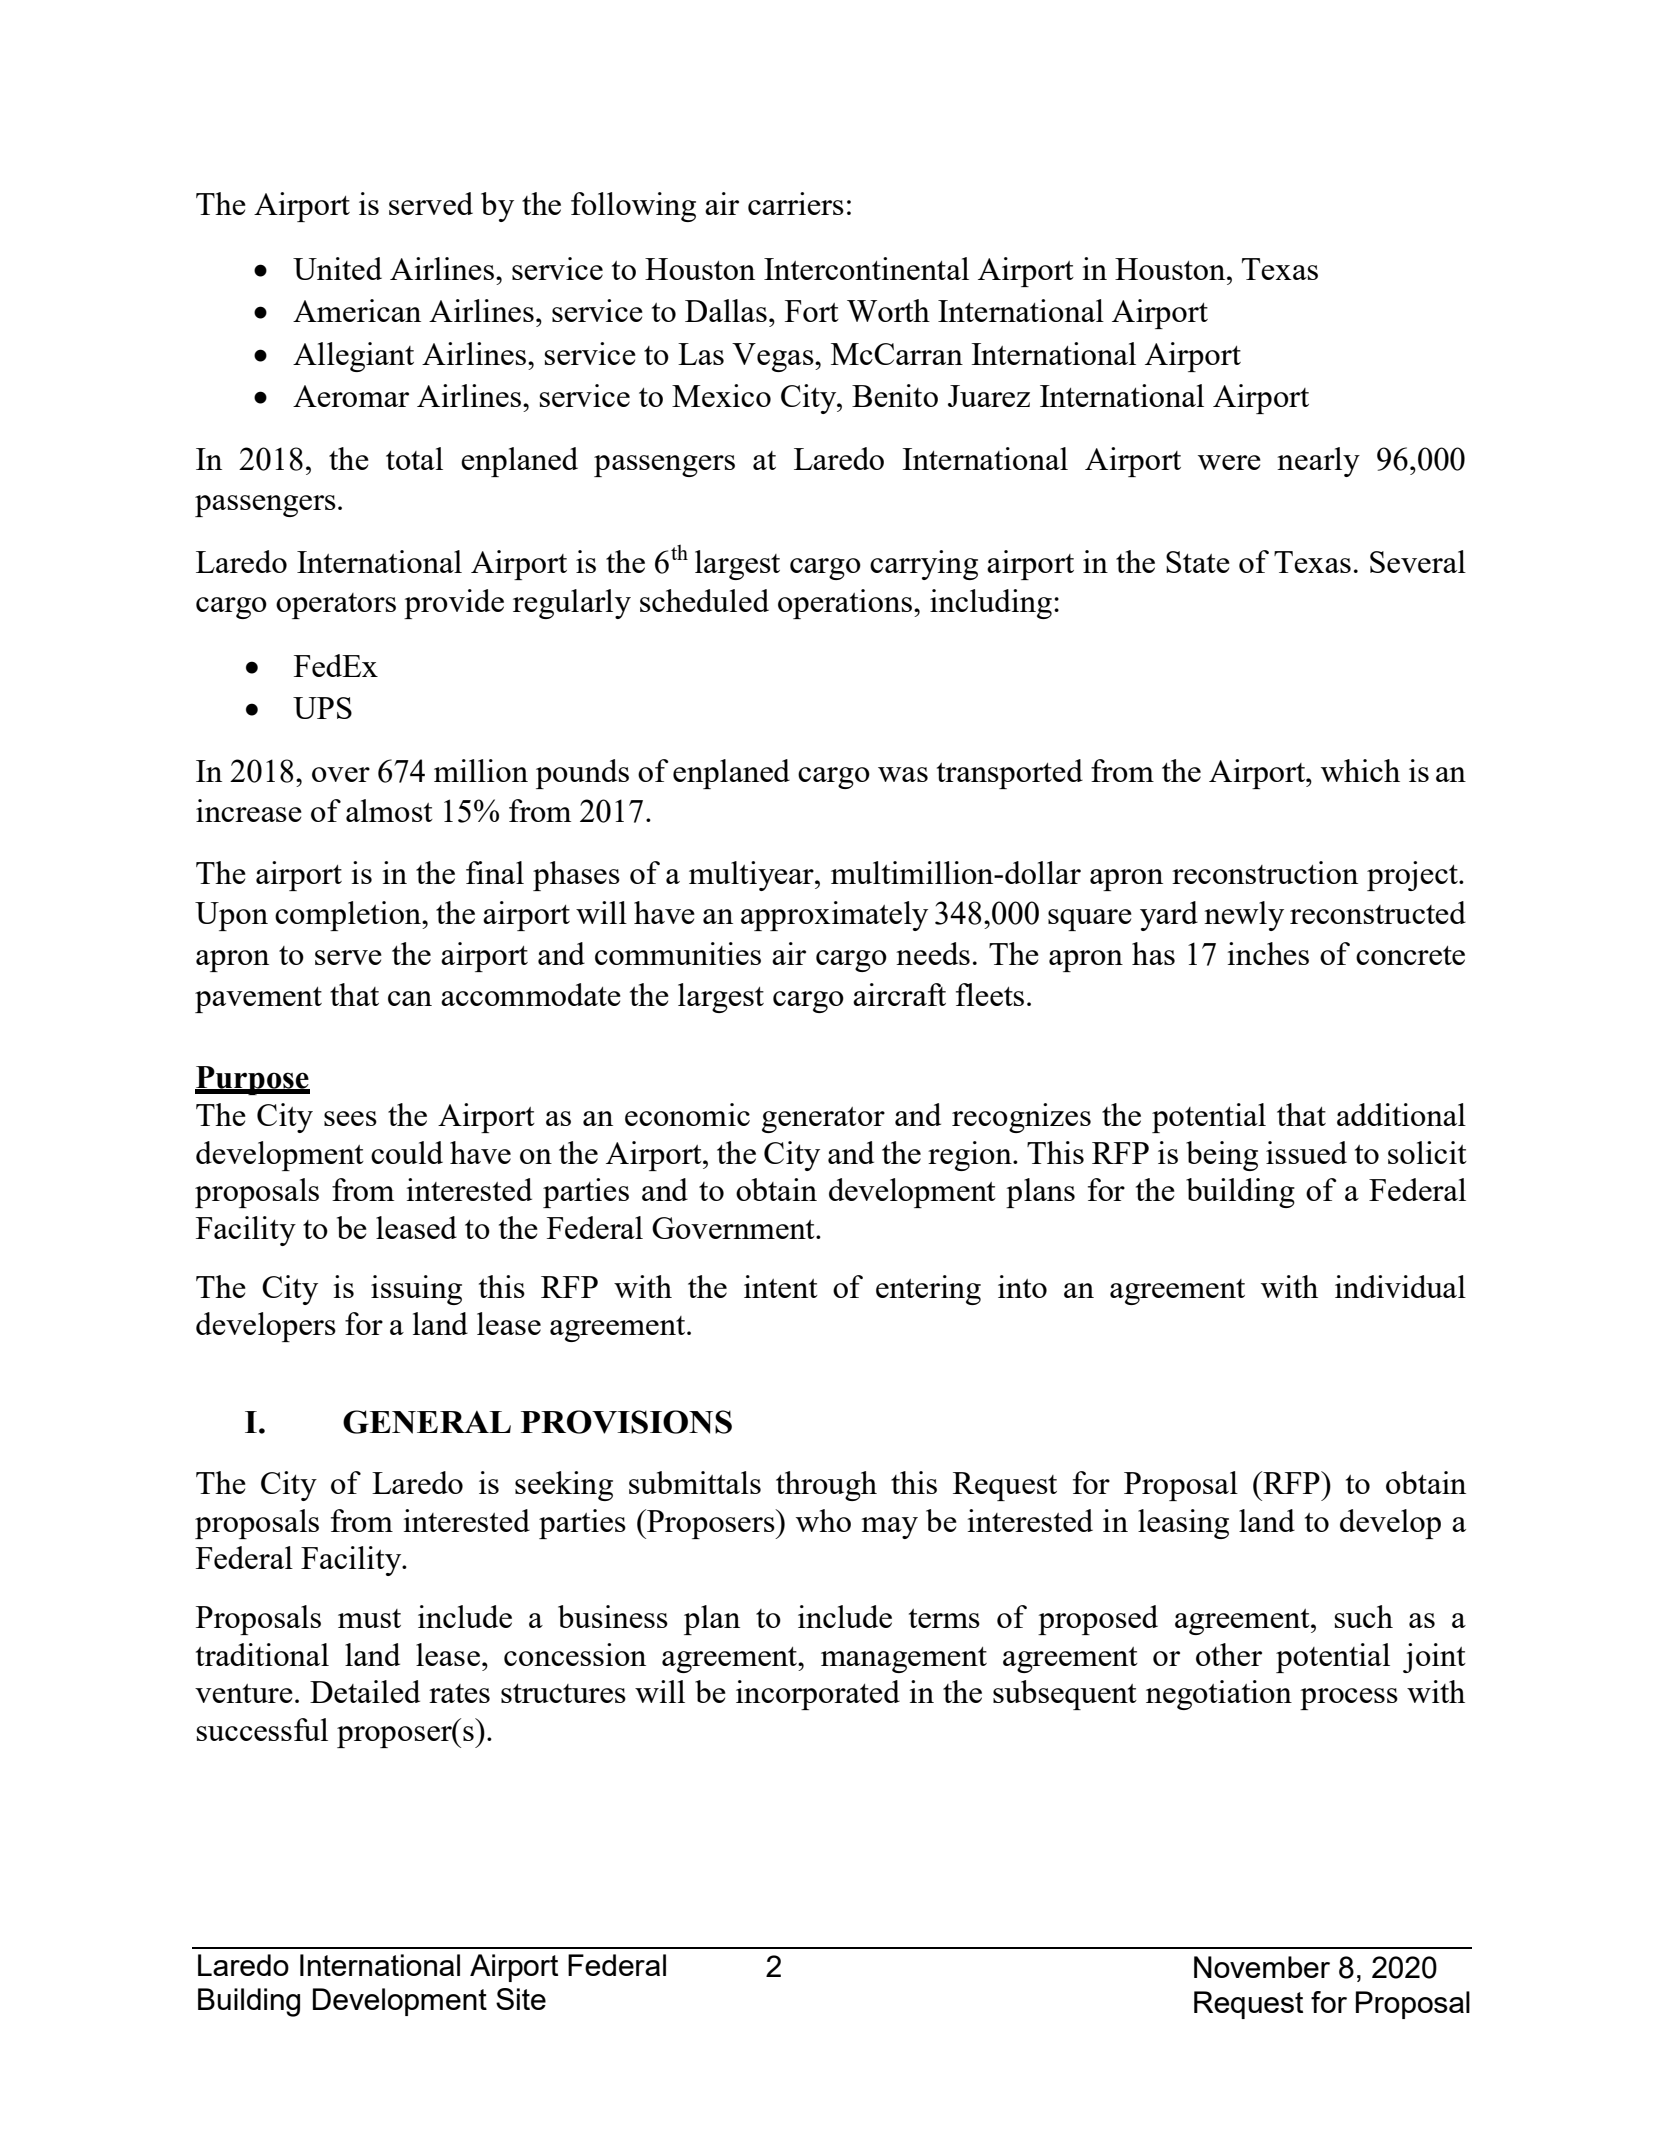  Describe the element at coordinates (834, 916) in the screenshot. I see `approximately` at that location.
